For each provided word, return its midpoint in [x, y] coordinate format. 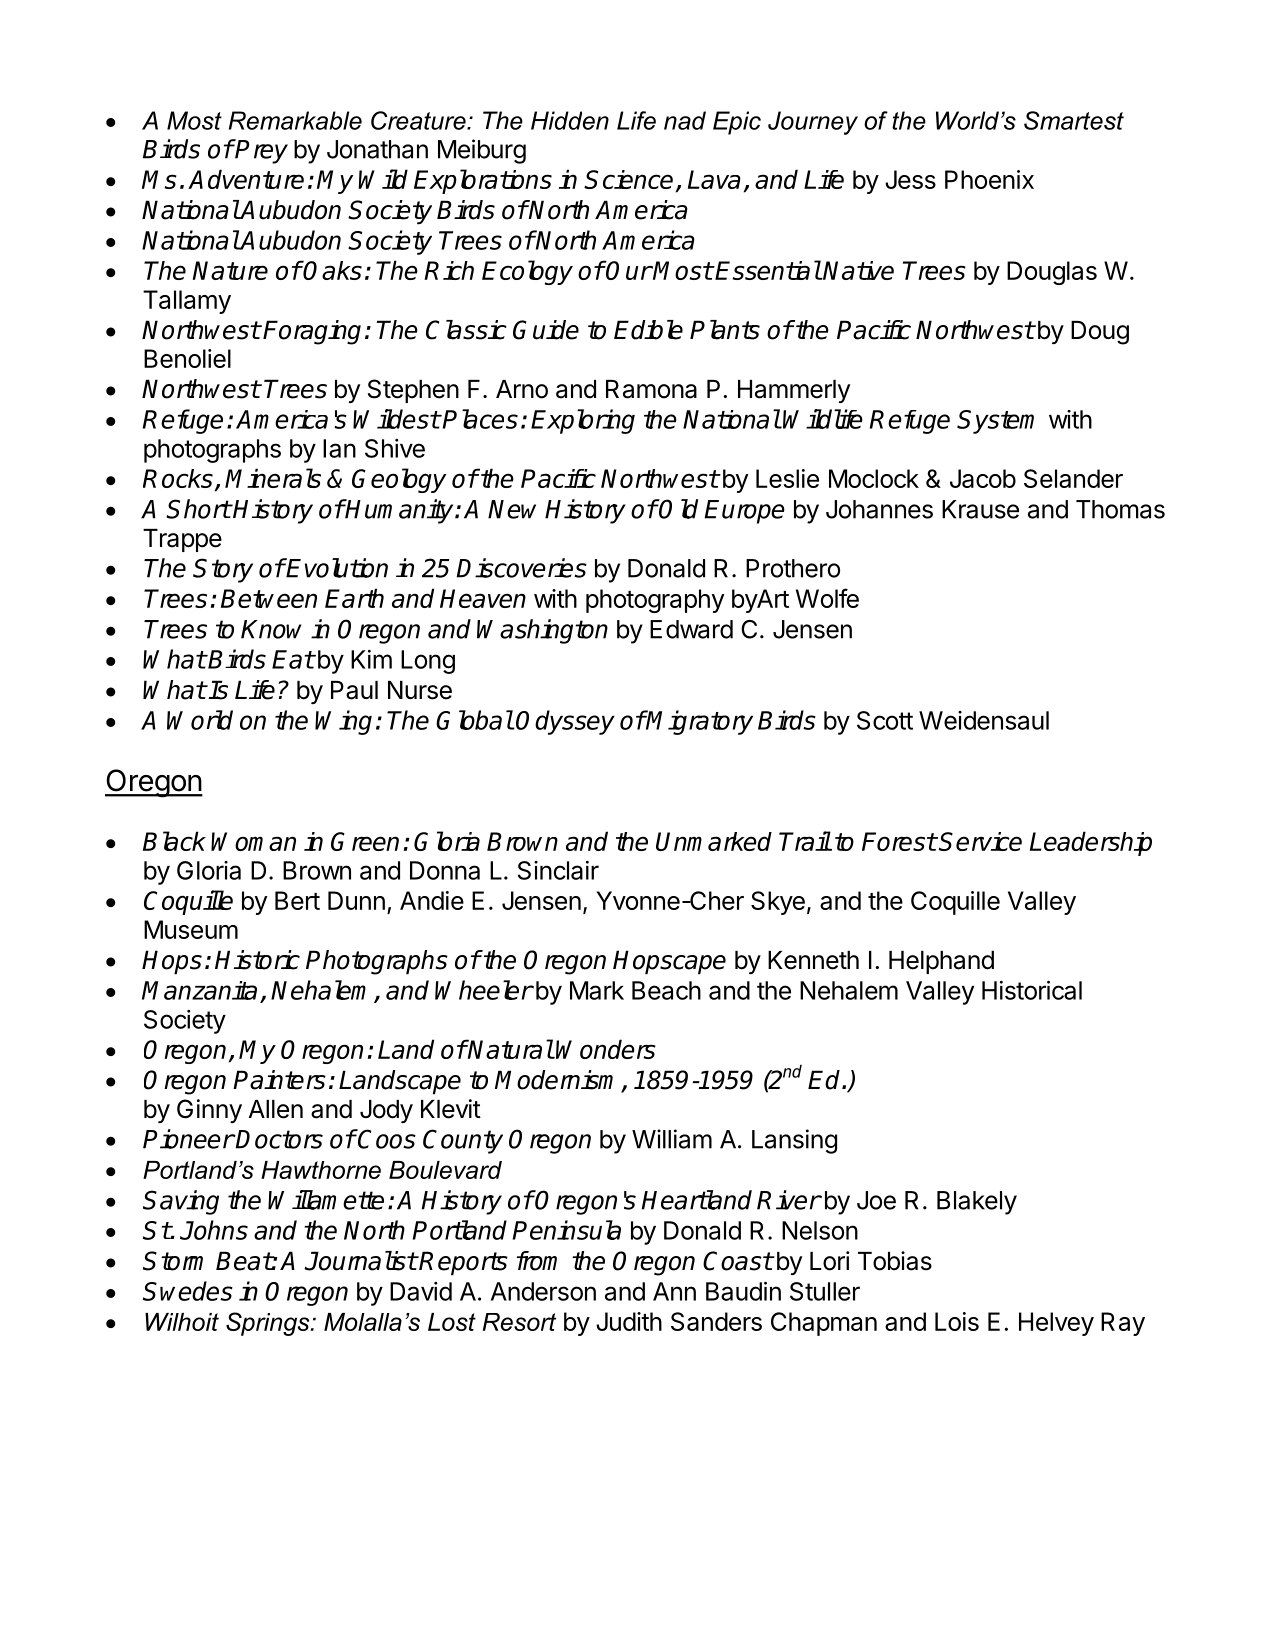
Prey [261, 151]
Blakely [977, 1203]
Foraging [312, 332]
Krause [980, 509]
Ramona [651, 389]
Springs [269, 1324]
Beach [666, 990]
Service [980, 841]
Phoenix [989, 179]
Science [628, 179]
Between [269, 598]
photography [655, 601]
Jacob [983, 478]
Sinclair [558, 870]
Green [365, 841]
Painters [279, 1080]
